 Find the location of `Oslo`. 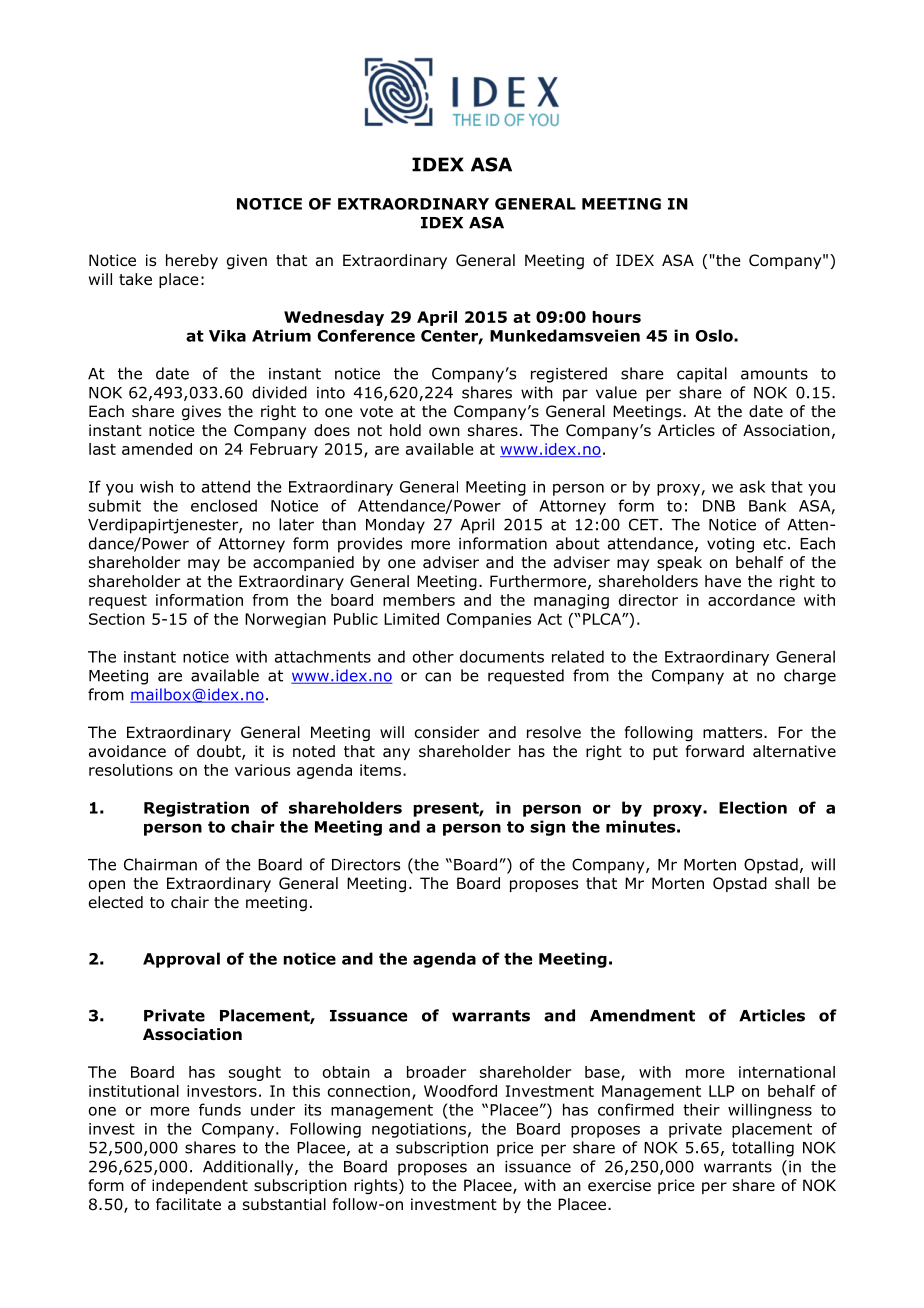

Oslo is located at coordinates (715, 335).
